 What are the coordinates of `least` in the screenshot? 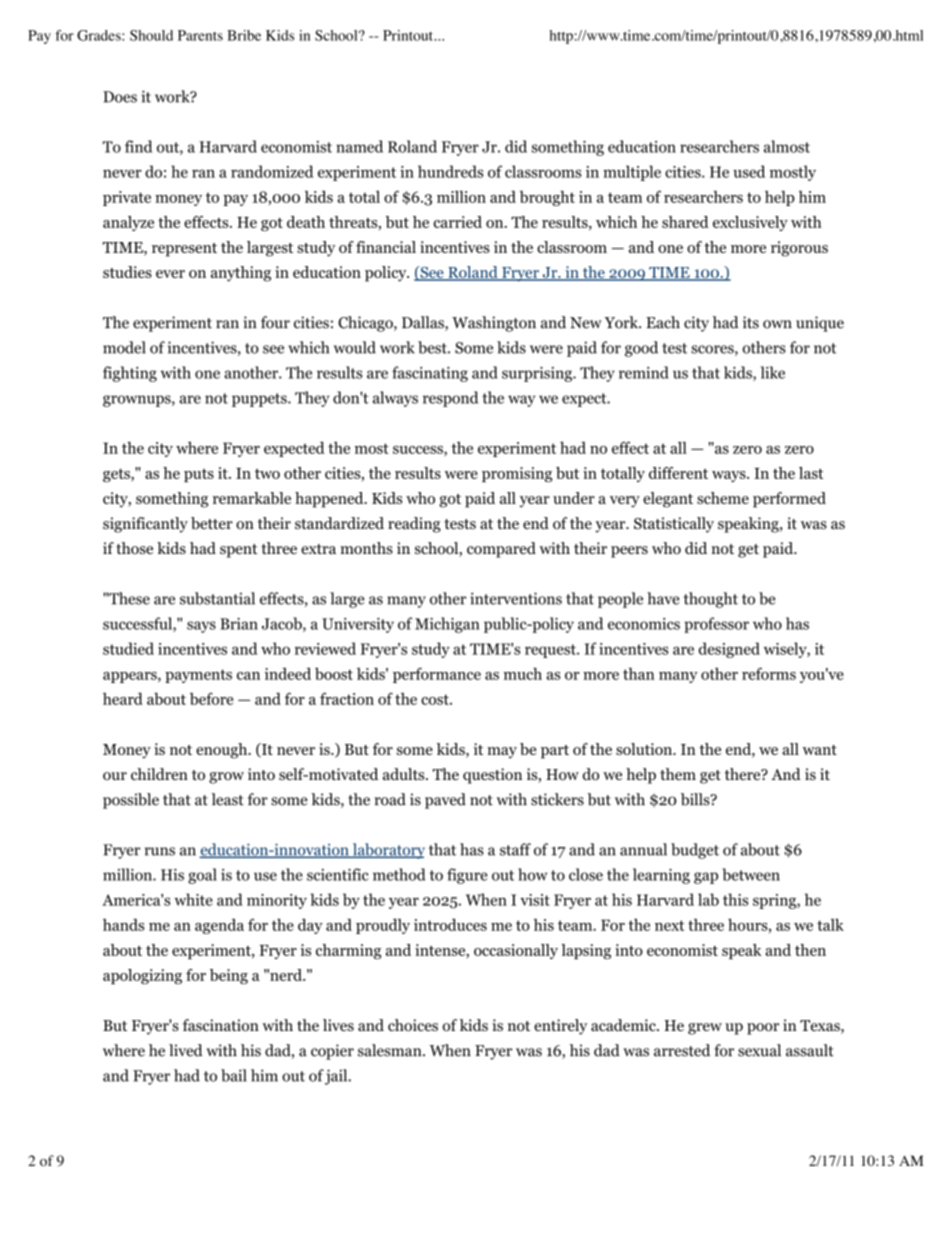 It's located at (228, 799).
